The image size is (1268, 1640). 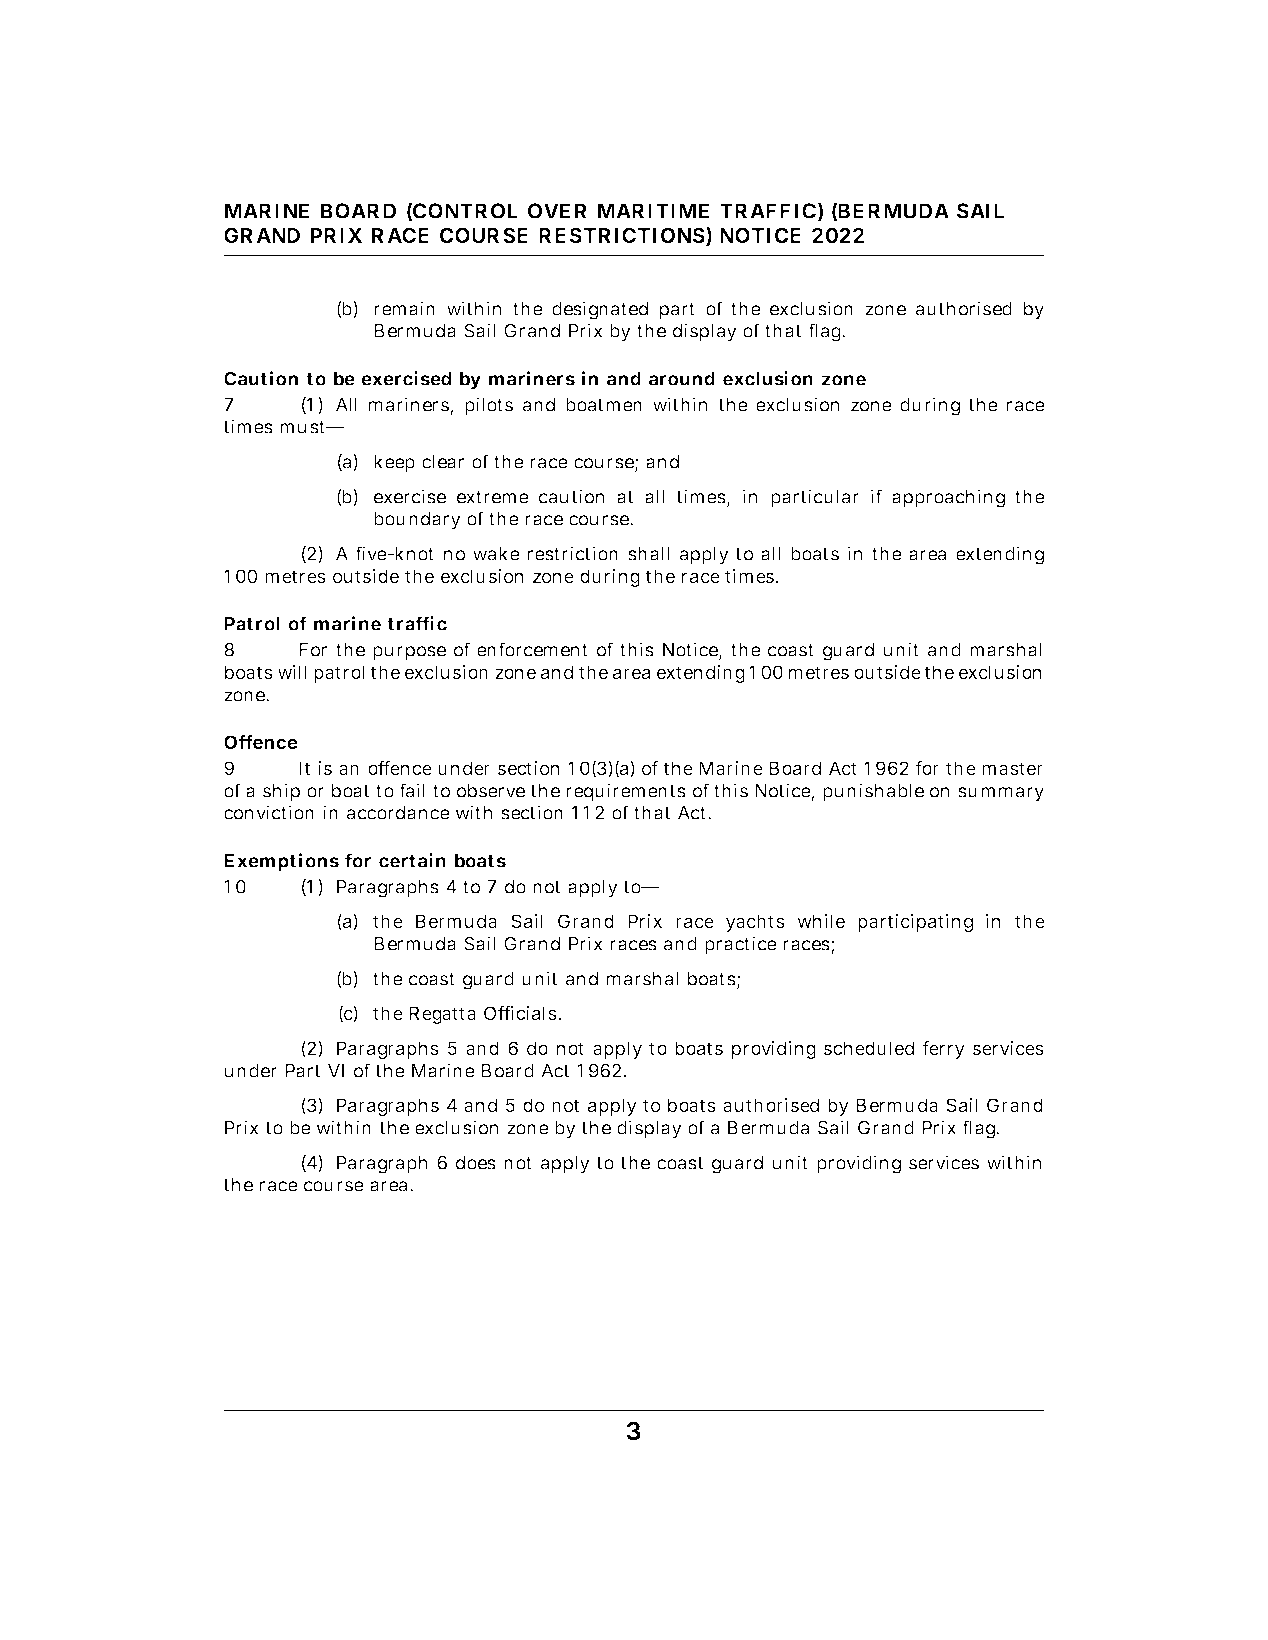 What do you see at coordinates (626, 792) in the screenshot?
I see `requirements` at bounding box center [626, 792].
